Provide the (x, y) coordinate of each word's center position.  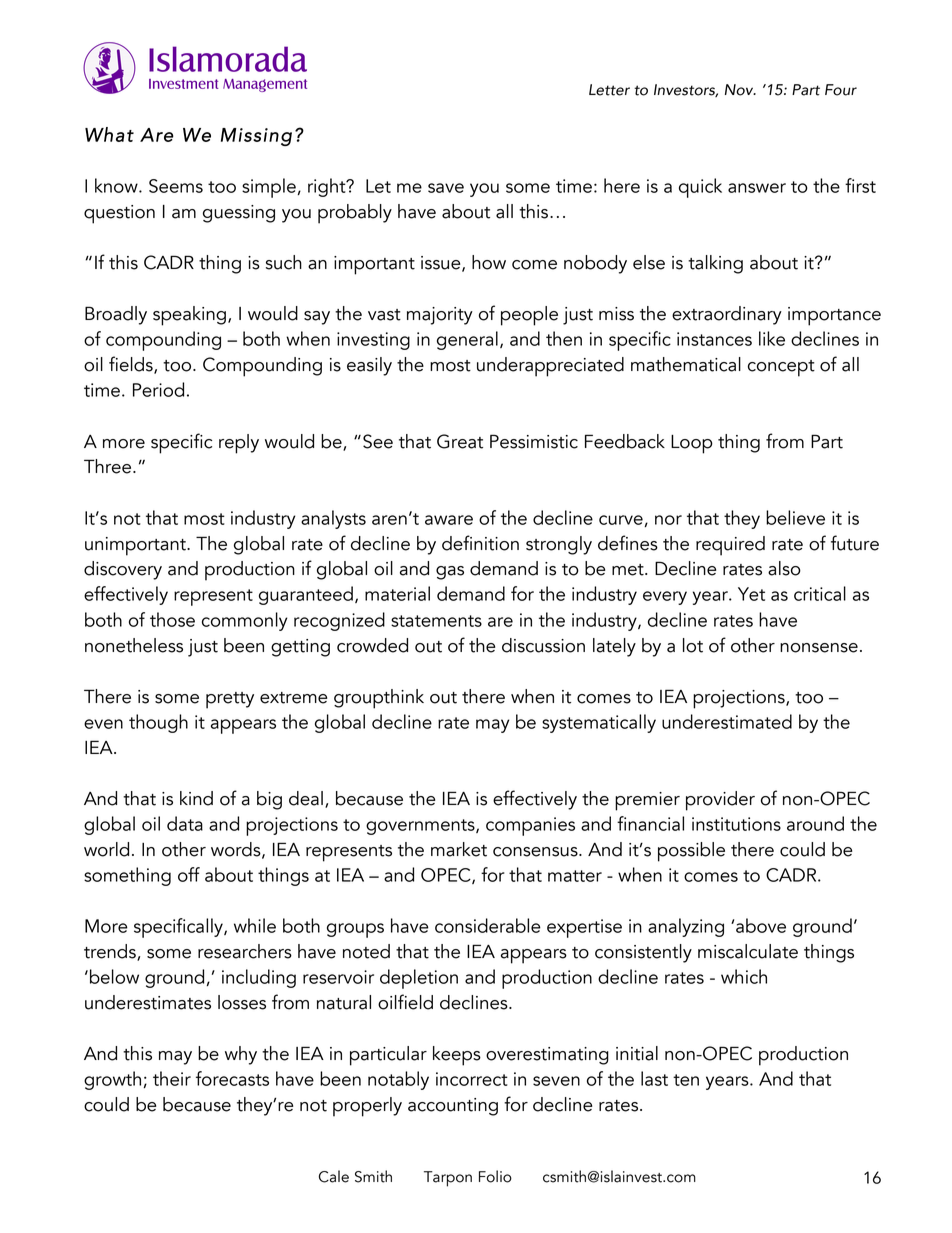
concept (781, 368)
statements (436, 621)
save (446, 188)
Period (158, 389)
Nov (740, 90)
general (467, 340)
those (172, 619)
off (189, 874)
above (761, 925)
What (109, 134)
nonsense (819, 648)
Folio (495, 1176)
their (172, 1078)
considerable (488, 925)
